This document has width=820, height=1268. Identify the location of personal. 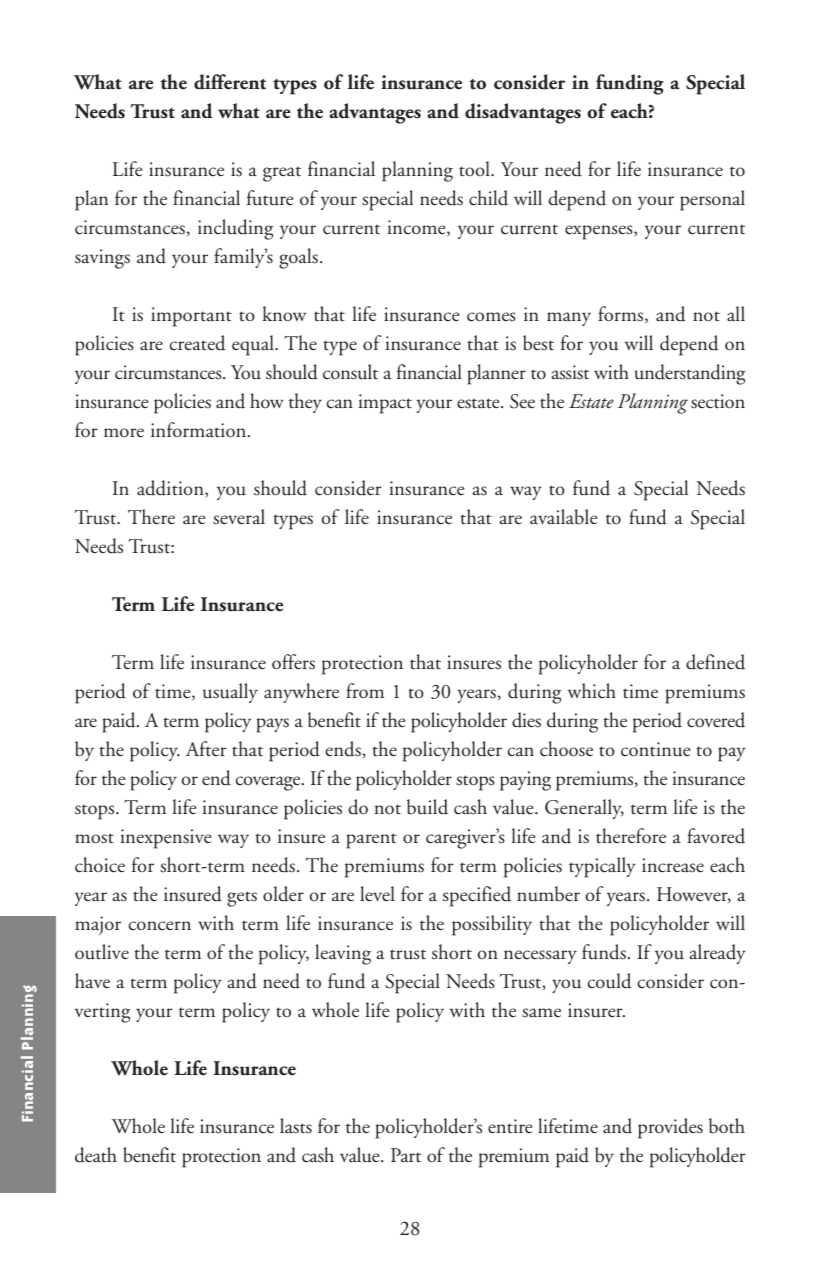
(712, 200).
